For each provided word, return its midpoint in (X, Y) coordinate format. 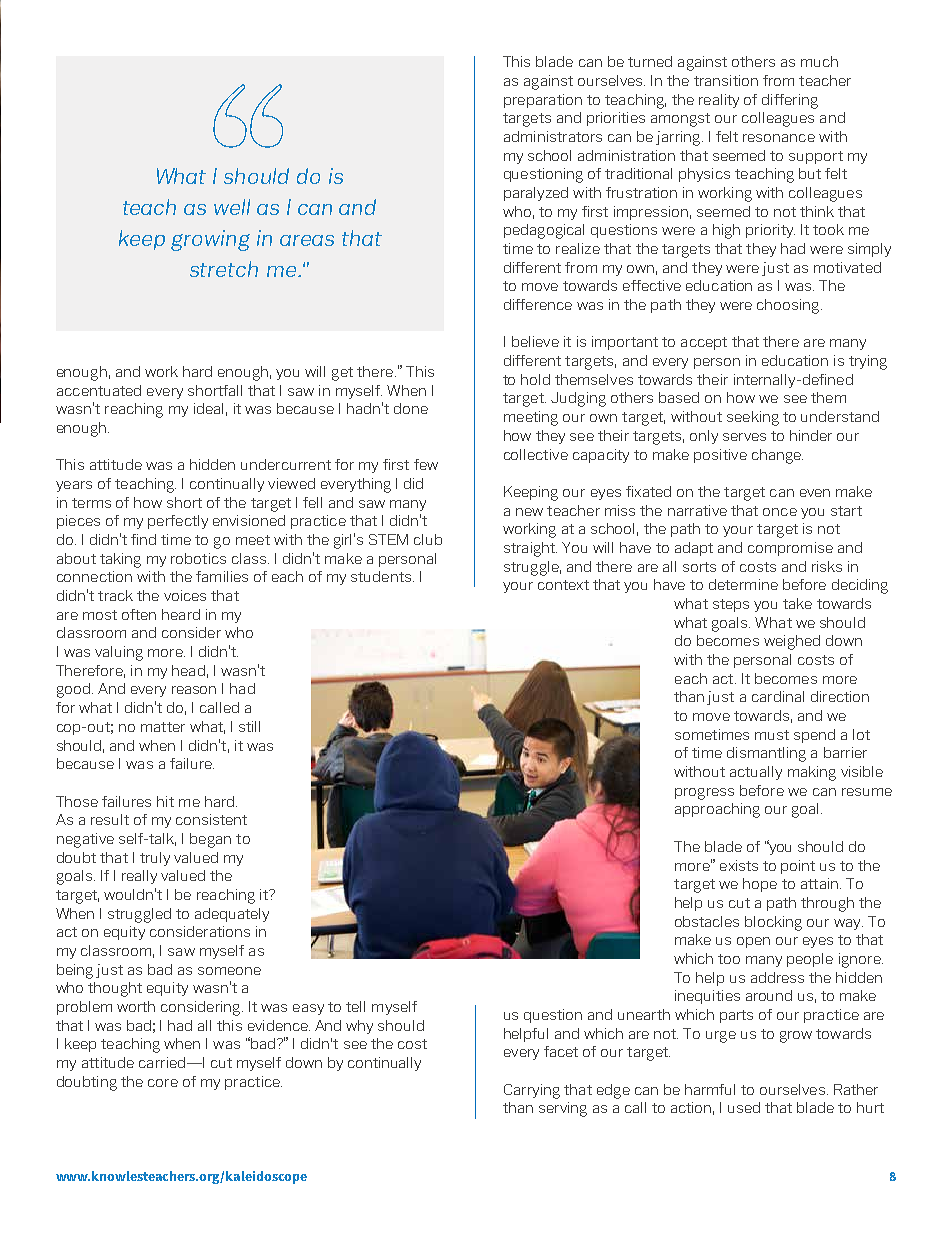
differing (790, 101)
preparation (543, 101)
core (163, 1083)
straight (530, 549)
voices (185, 595)
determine (743, 584)
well (232, 207)
